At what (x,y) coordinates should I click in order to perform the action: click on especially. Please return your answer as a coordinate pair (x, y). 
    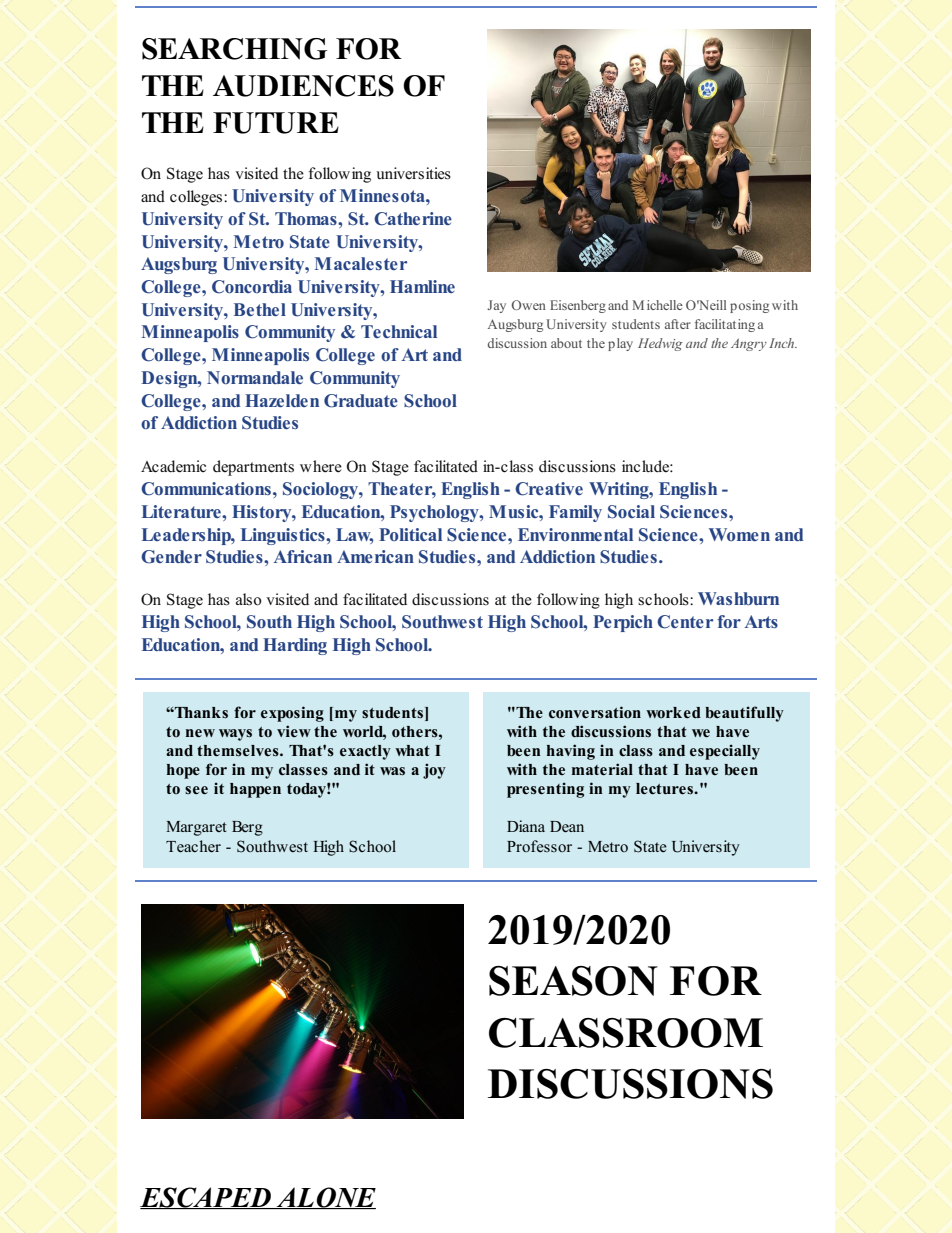
    Looking at the image, I should click on (725, 752).
